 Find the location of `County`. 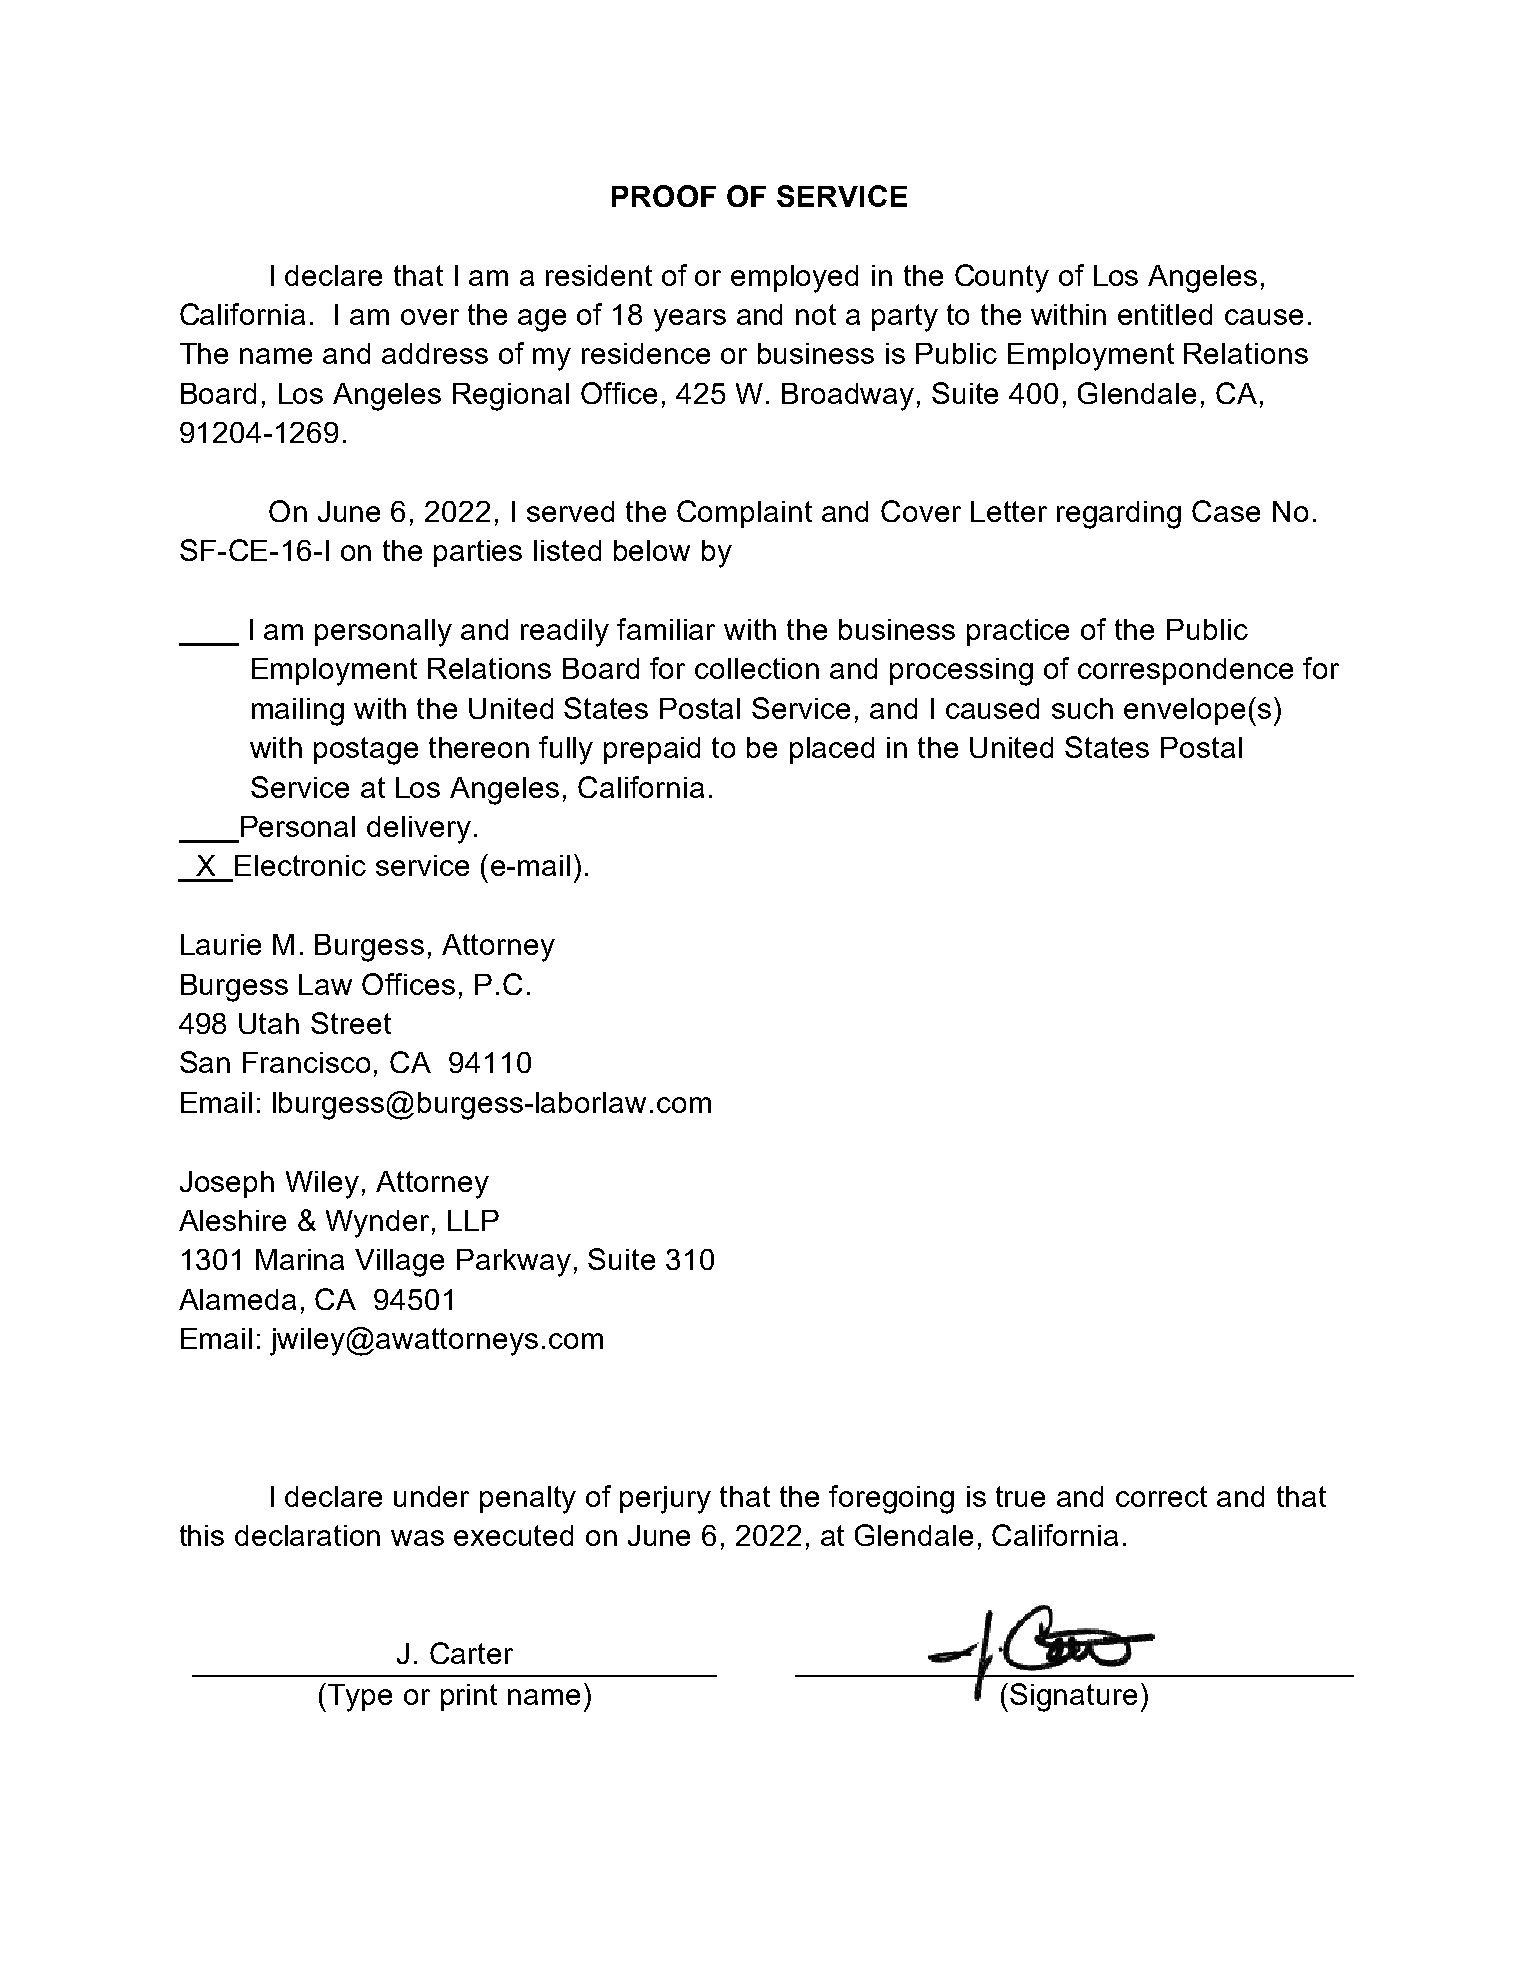

County is located at coordinates (1002, 278).
